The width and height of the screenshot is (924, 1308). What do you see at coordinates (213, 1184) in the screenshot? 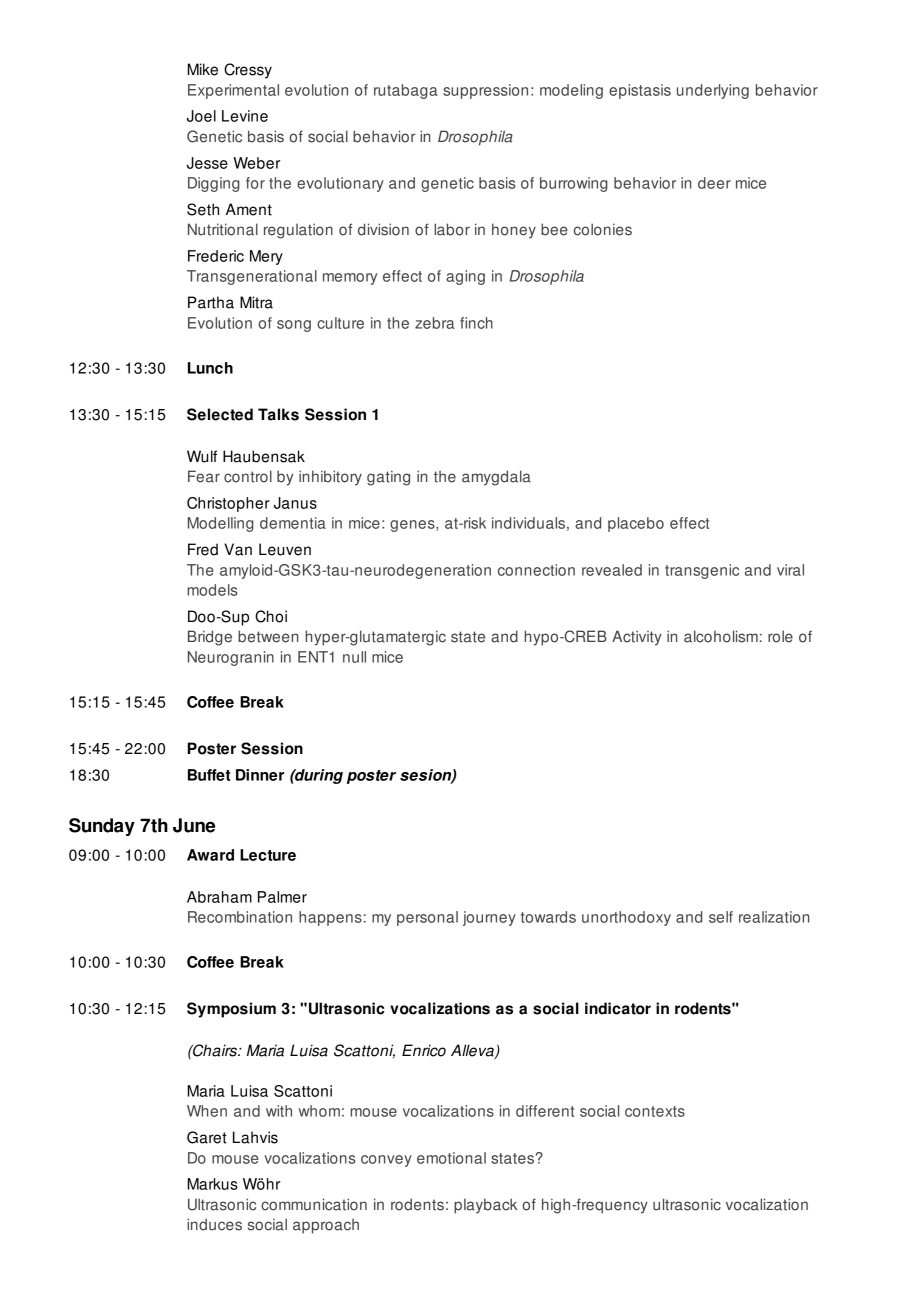
I see `Markus` at bounding box center [213, 1184].
